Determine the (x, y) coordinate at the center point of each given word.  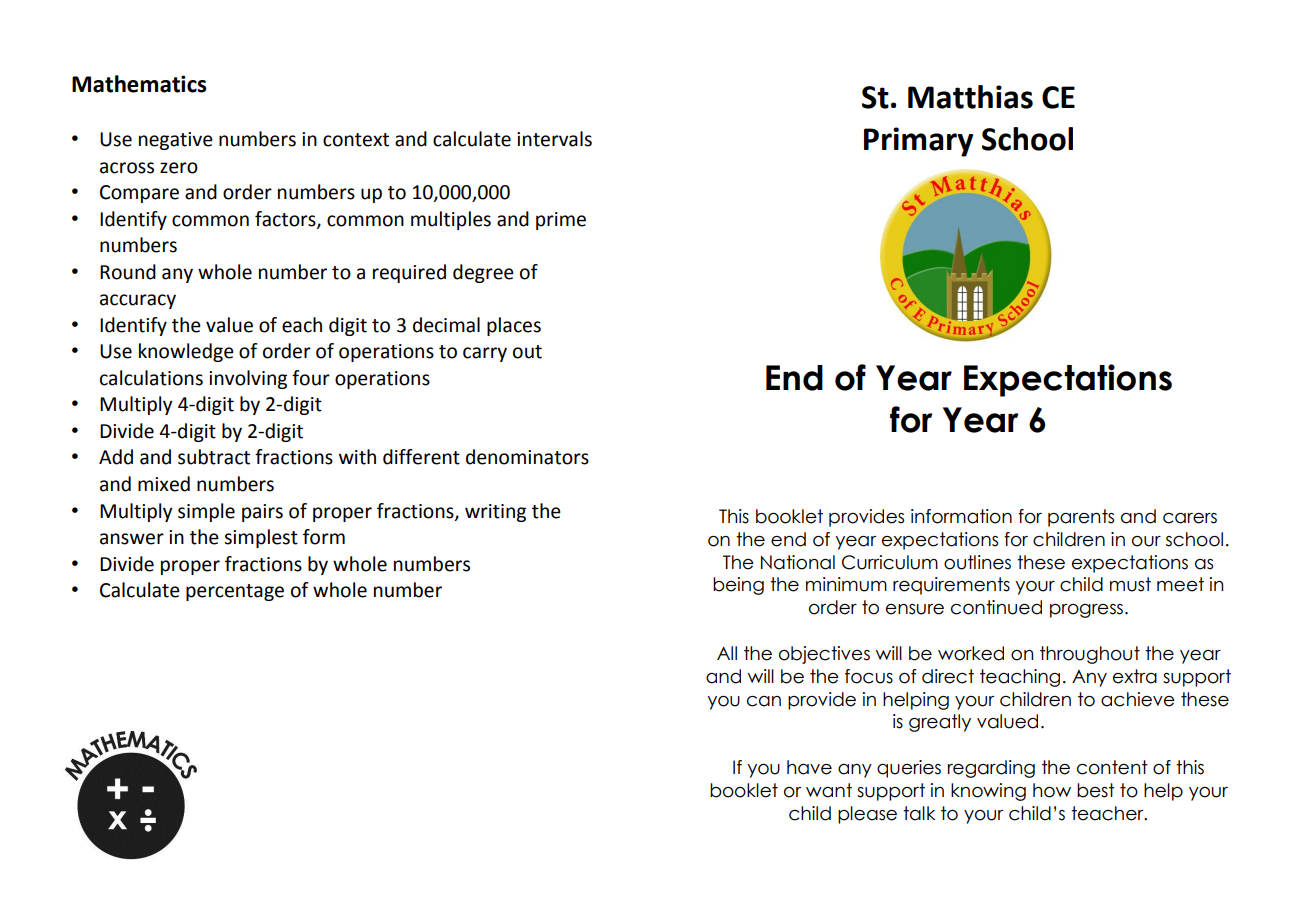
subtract (214, 457)
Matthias (970, 97)
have (809, 767)
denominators (527, 457)
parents (1081, 518)
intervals (554, 139)
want (829, 790)
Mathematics (139, 84)
